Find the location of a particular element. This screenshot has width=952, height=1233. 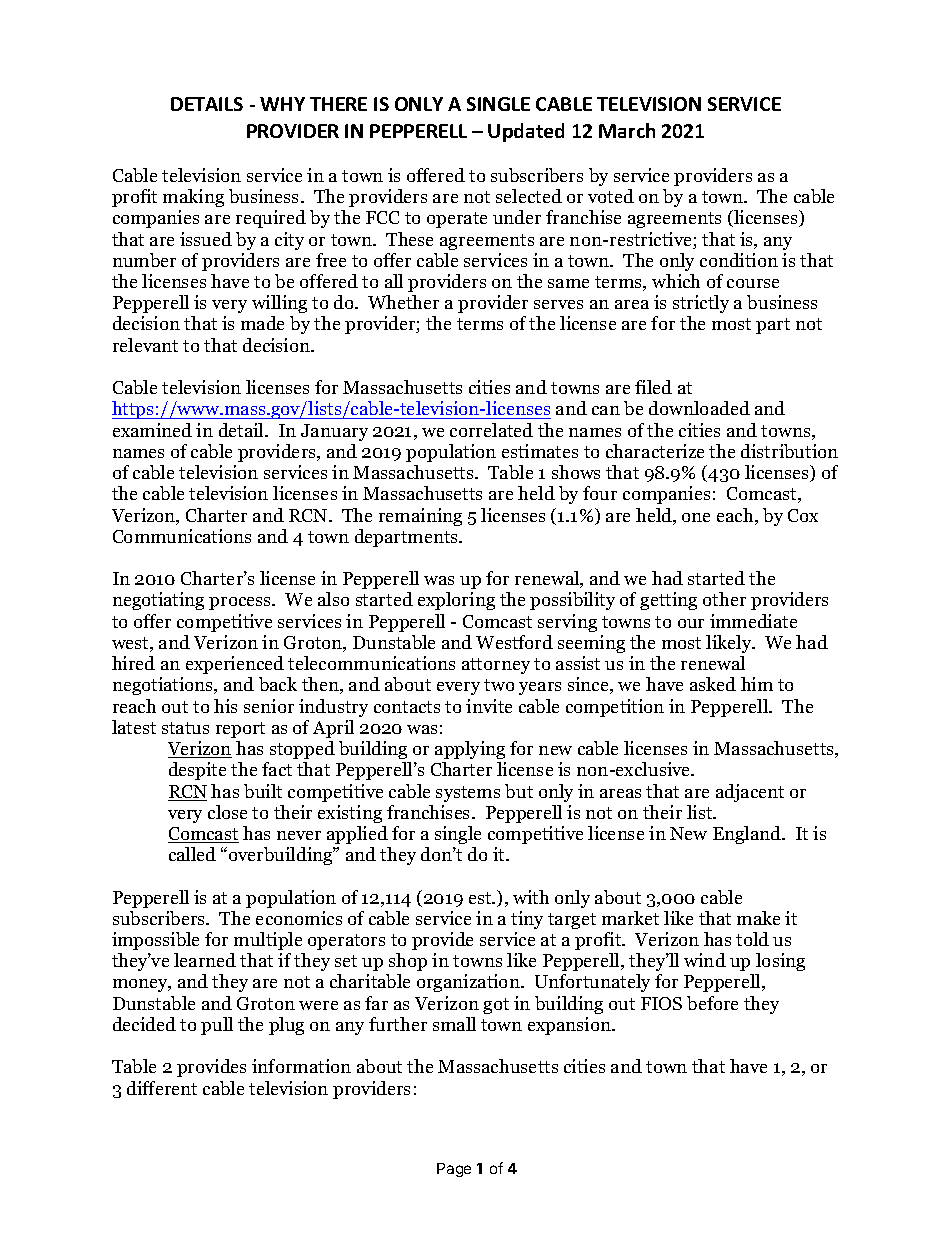

Updated is located at coordinates (526, 132).
